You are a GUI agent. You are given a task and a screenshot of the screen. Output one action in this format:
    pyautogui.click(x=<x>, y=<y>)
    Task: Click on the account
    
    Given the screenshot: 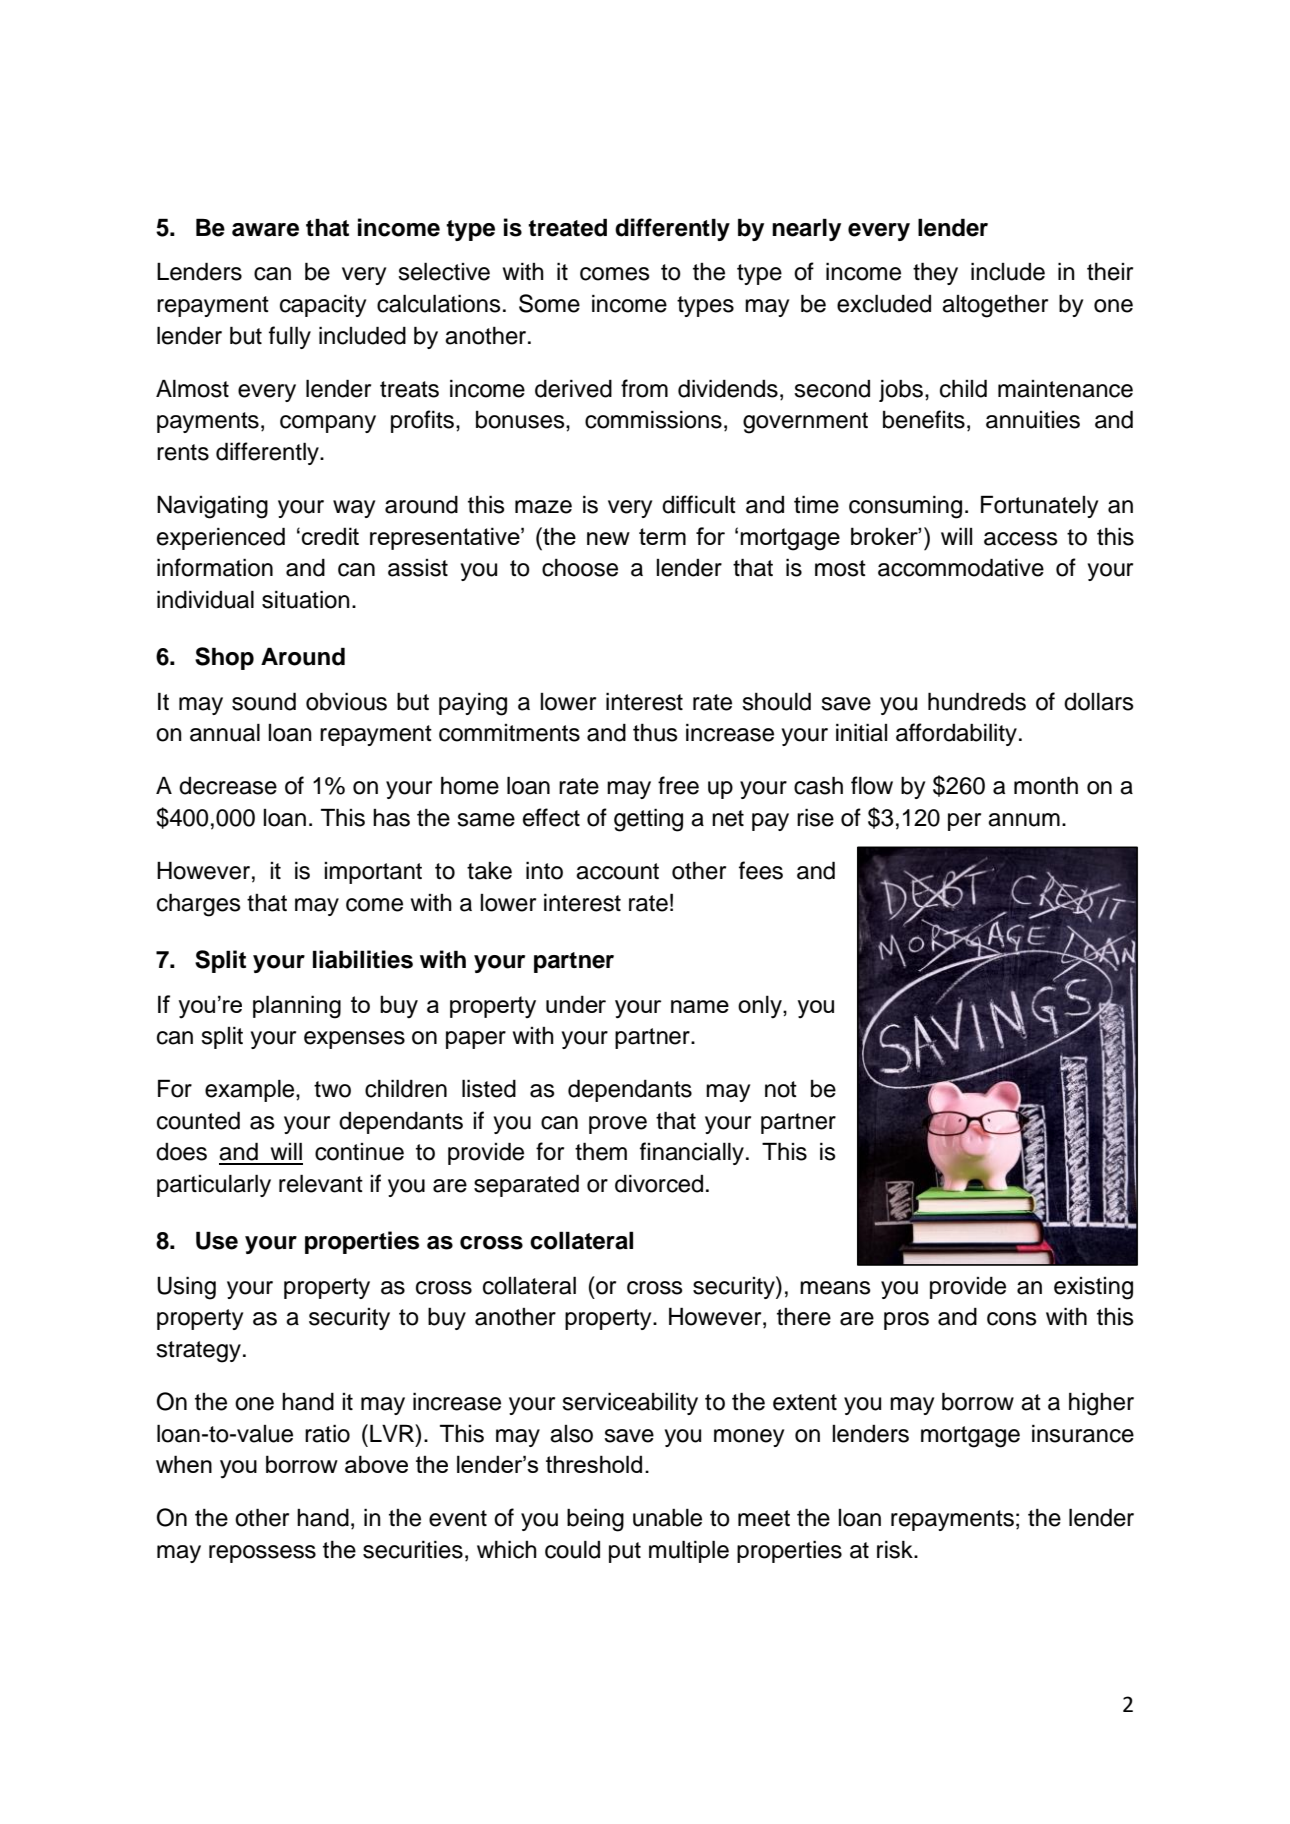 What is the action you would take?
    pyautogui.click(x=617, y=871)
